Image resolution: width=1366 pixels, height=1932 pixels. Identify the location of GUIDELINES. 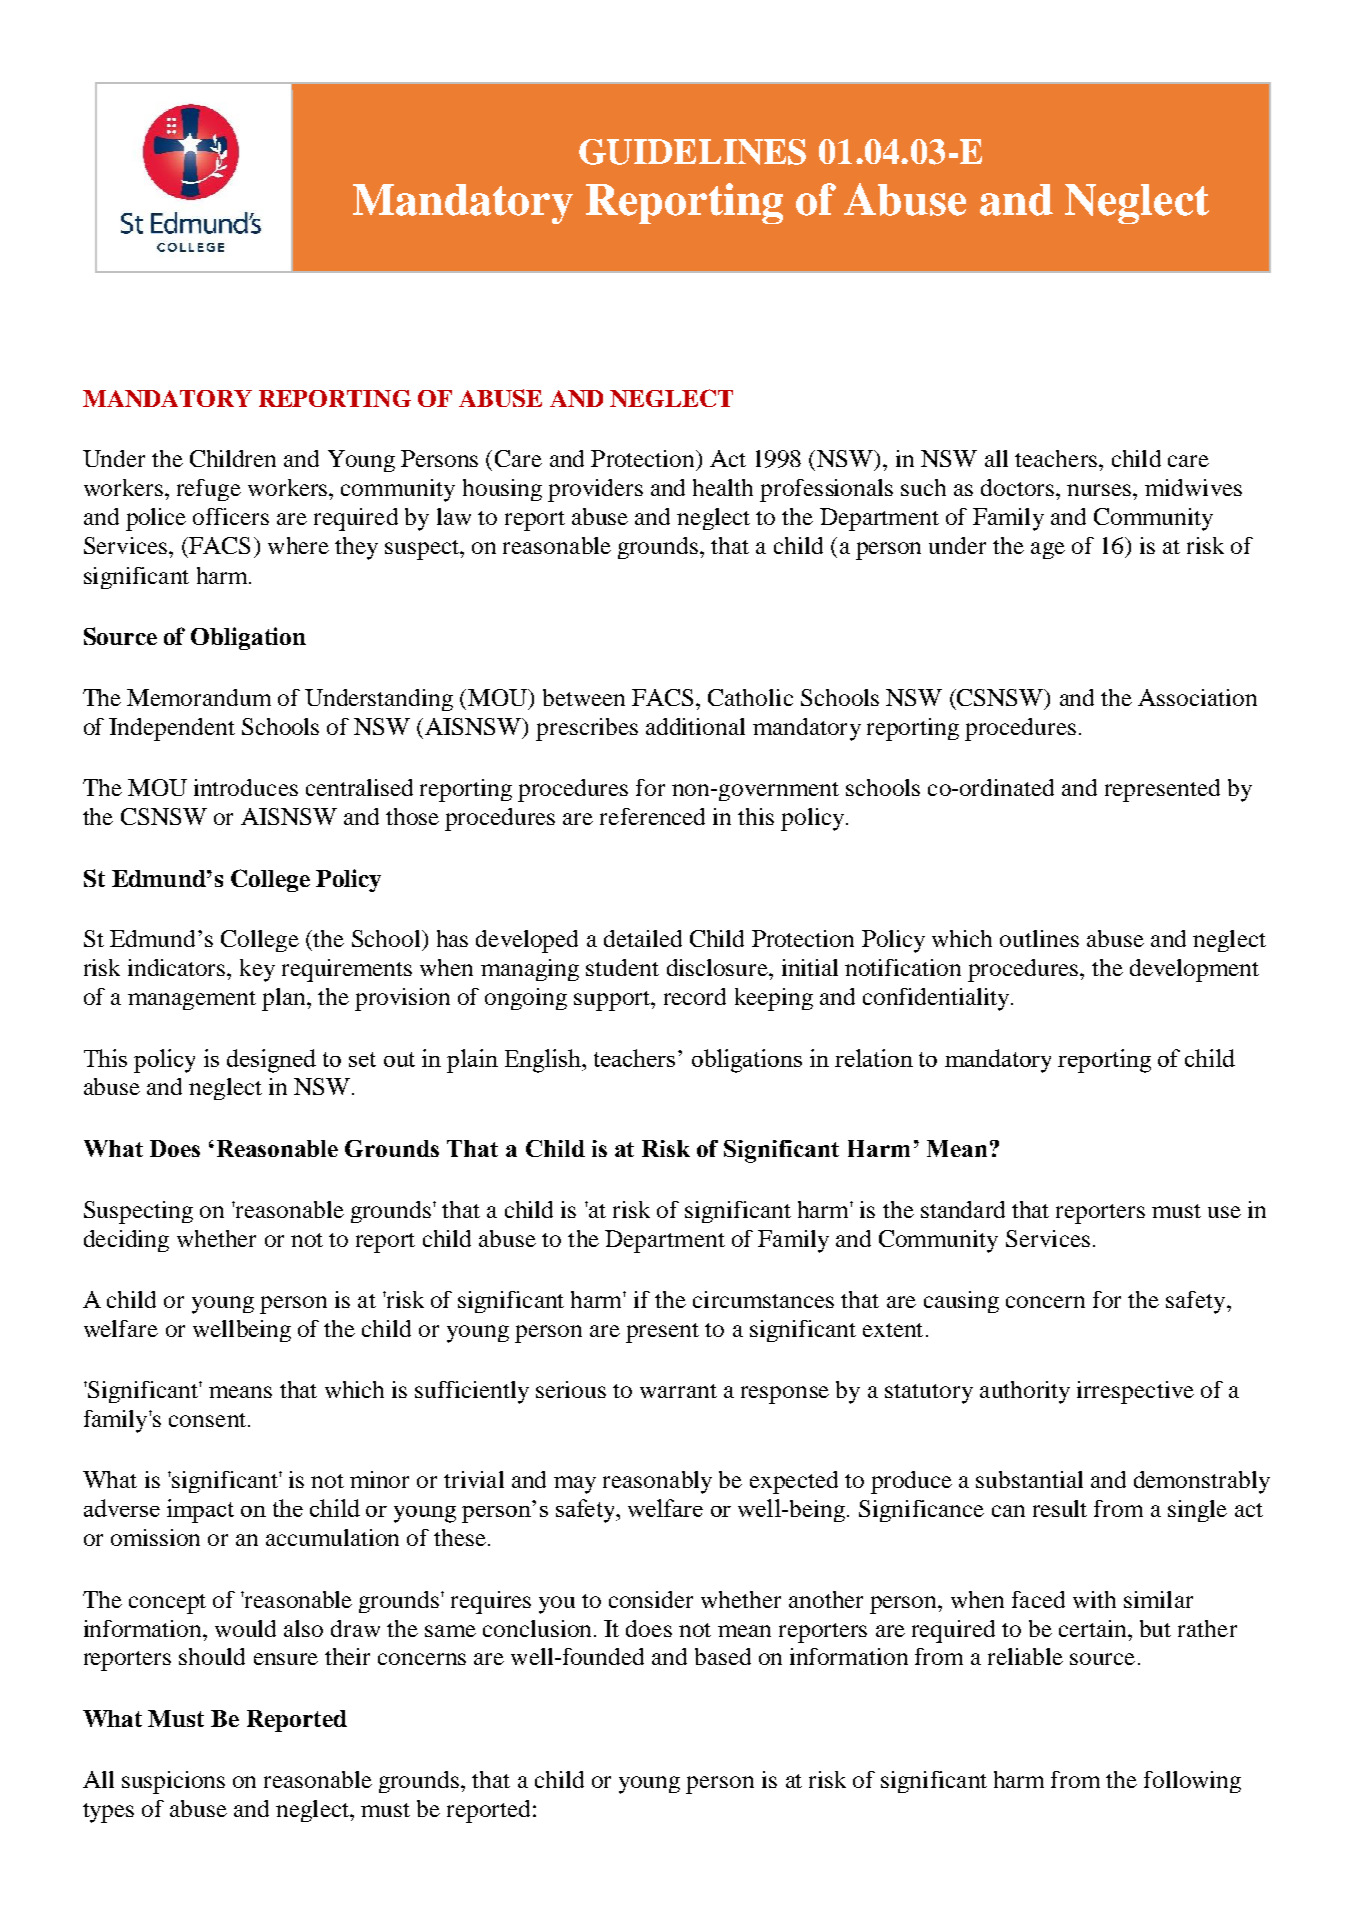
(692, 152).
